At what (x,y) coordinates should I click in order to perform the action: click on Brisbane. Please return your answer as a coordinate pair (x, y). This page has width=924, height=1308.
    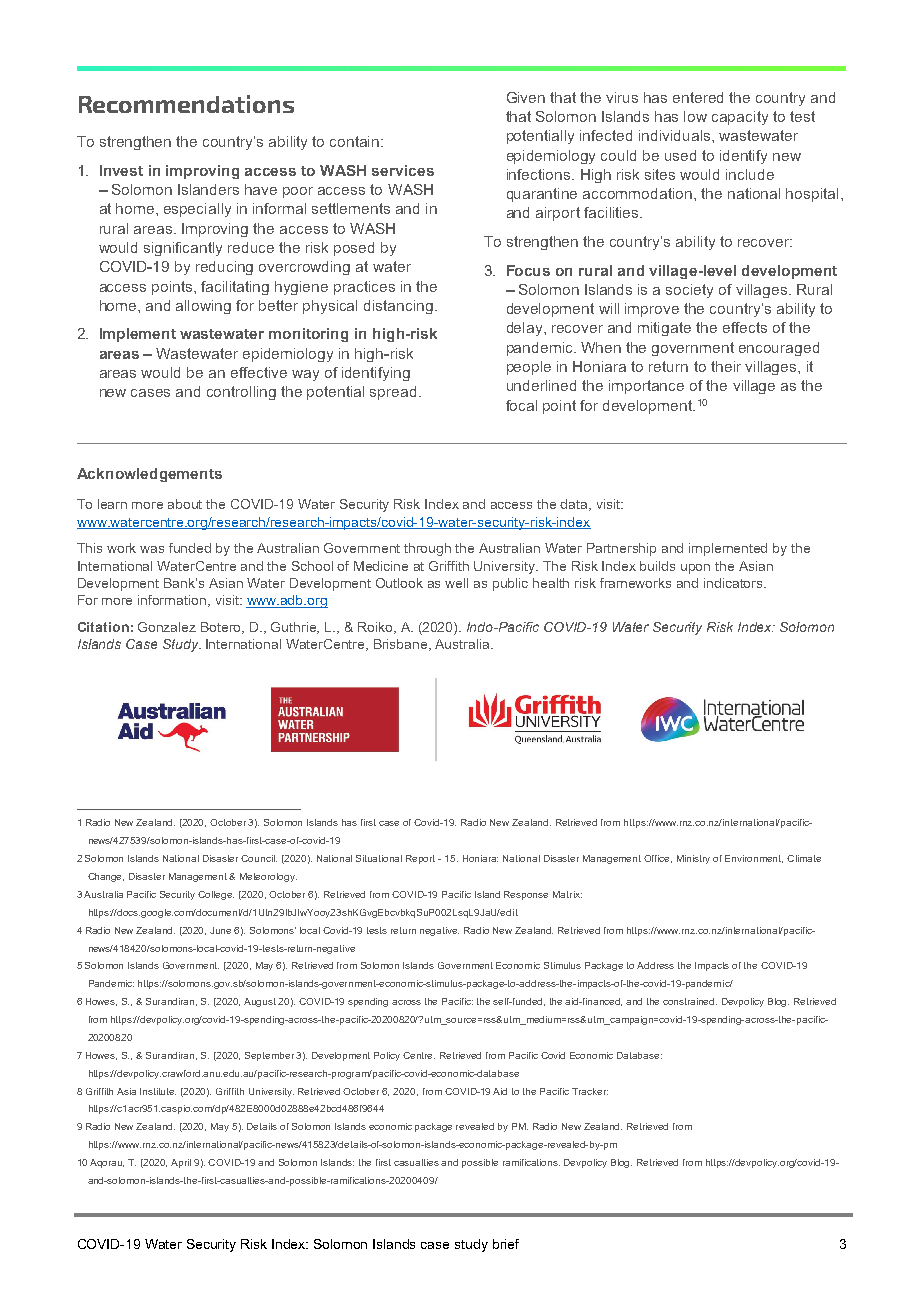
    Looking at the image, I should click on (402, 645).
